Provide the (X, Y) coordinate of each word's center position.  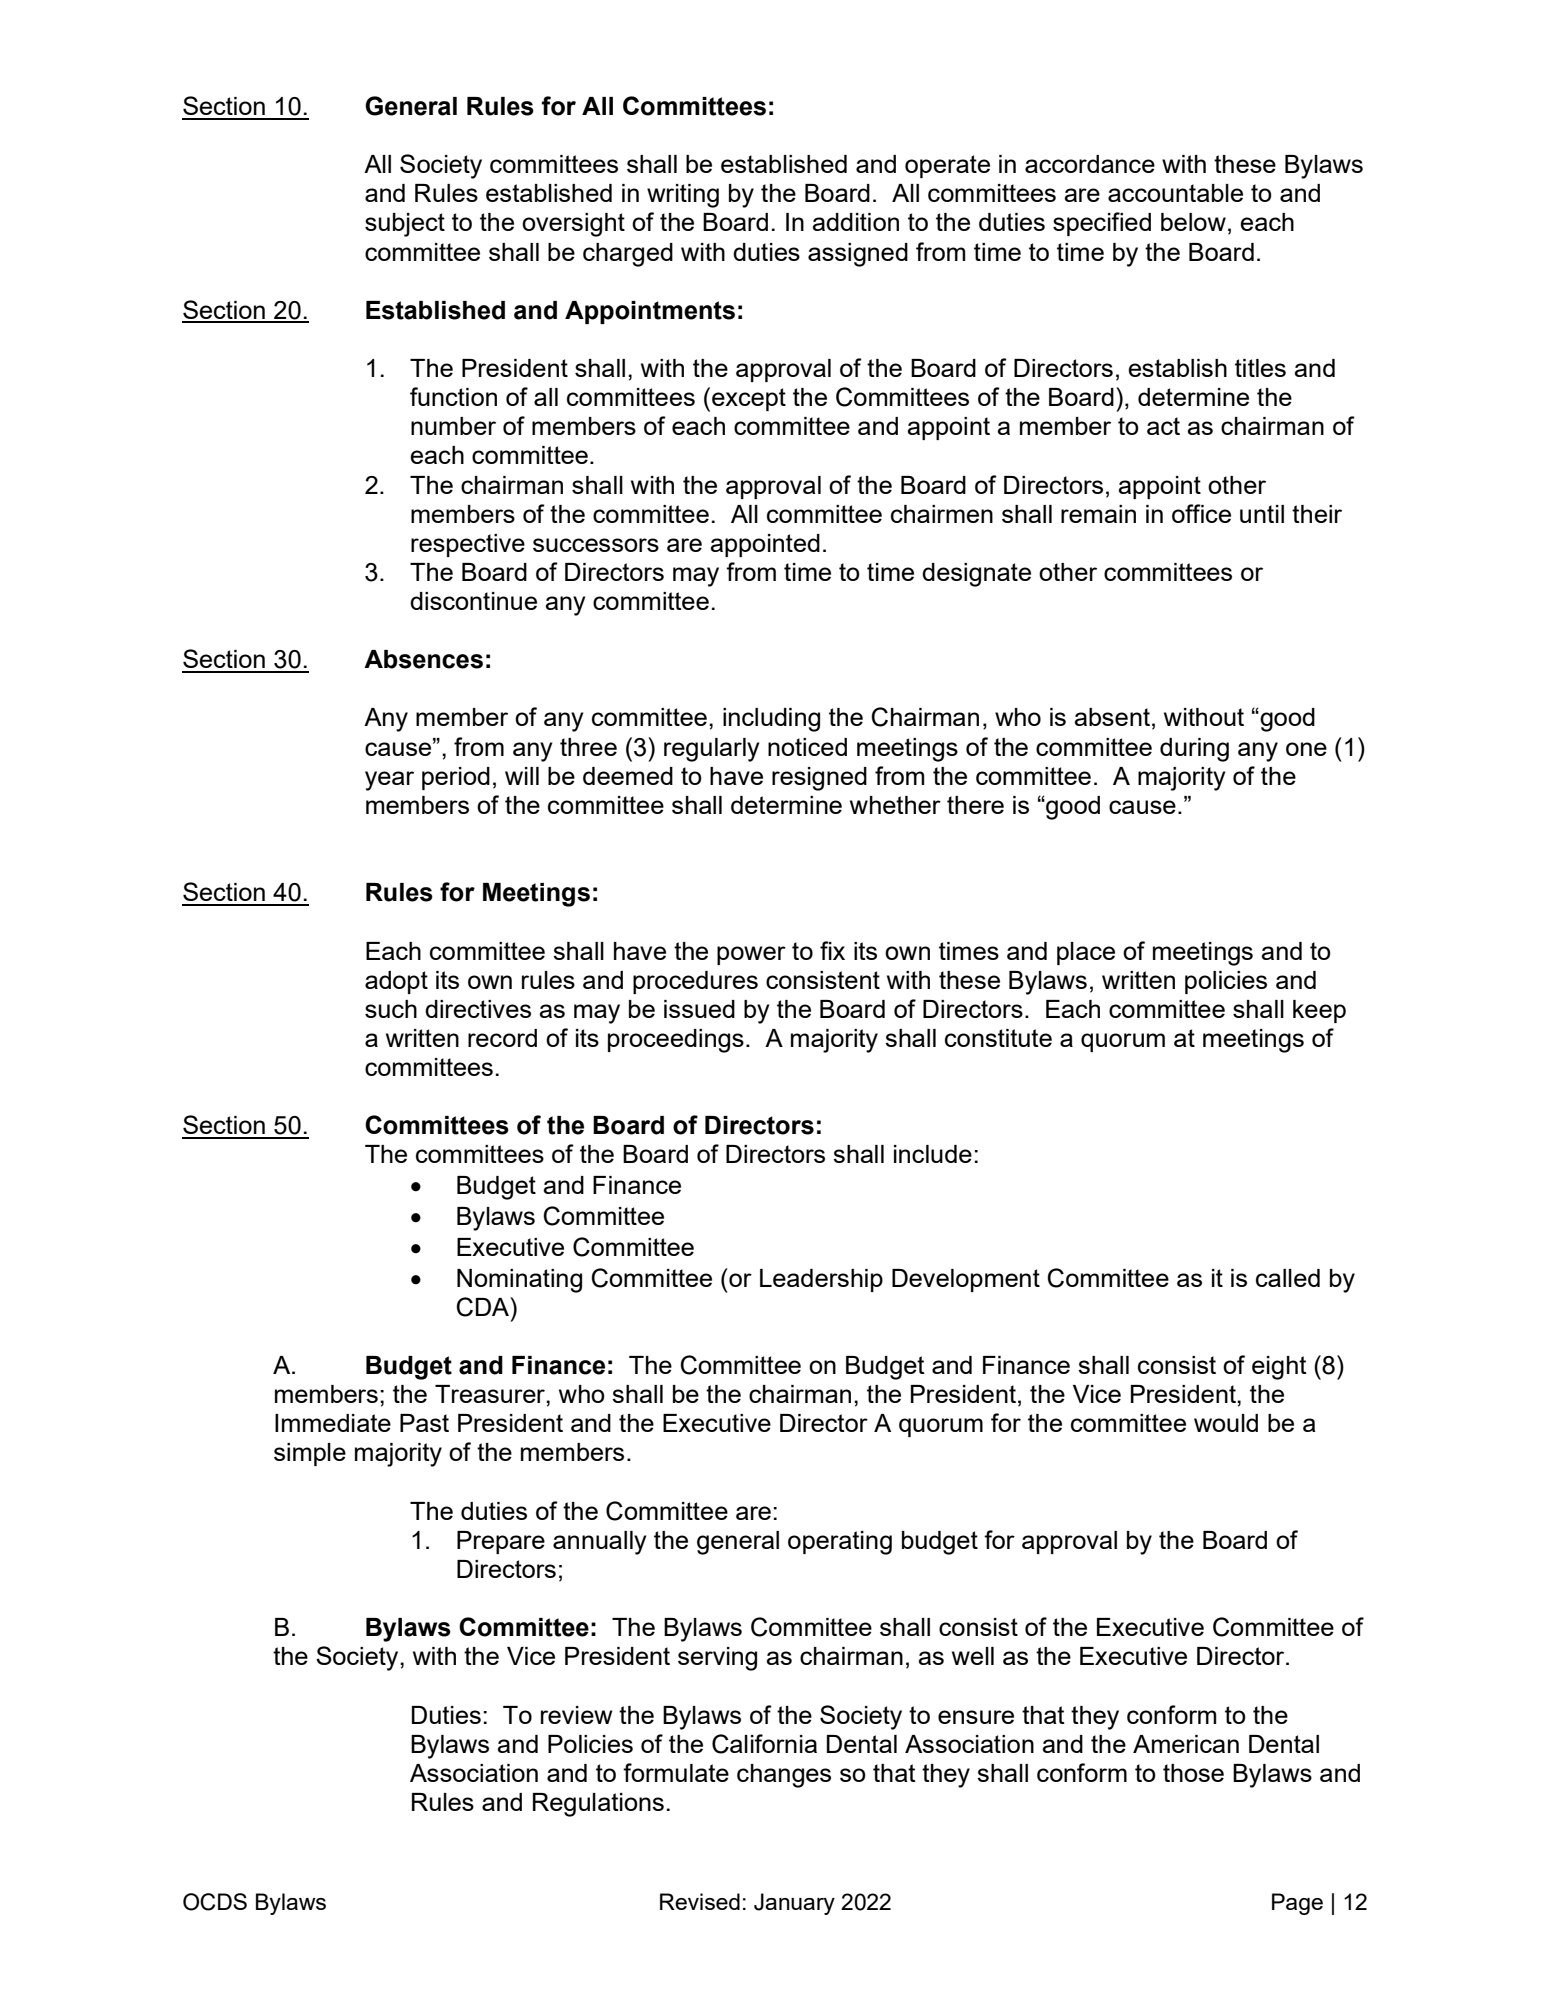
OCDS (215, 1902)
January (794, 1904)
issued (699, 1009)
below (1193, 222)
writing (683, 196)
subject (405, 225)
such (391, 1009)
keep (1319, 1011)
